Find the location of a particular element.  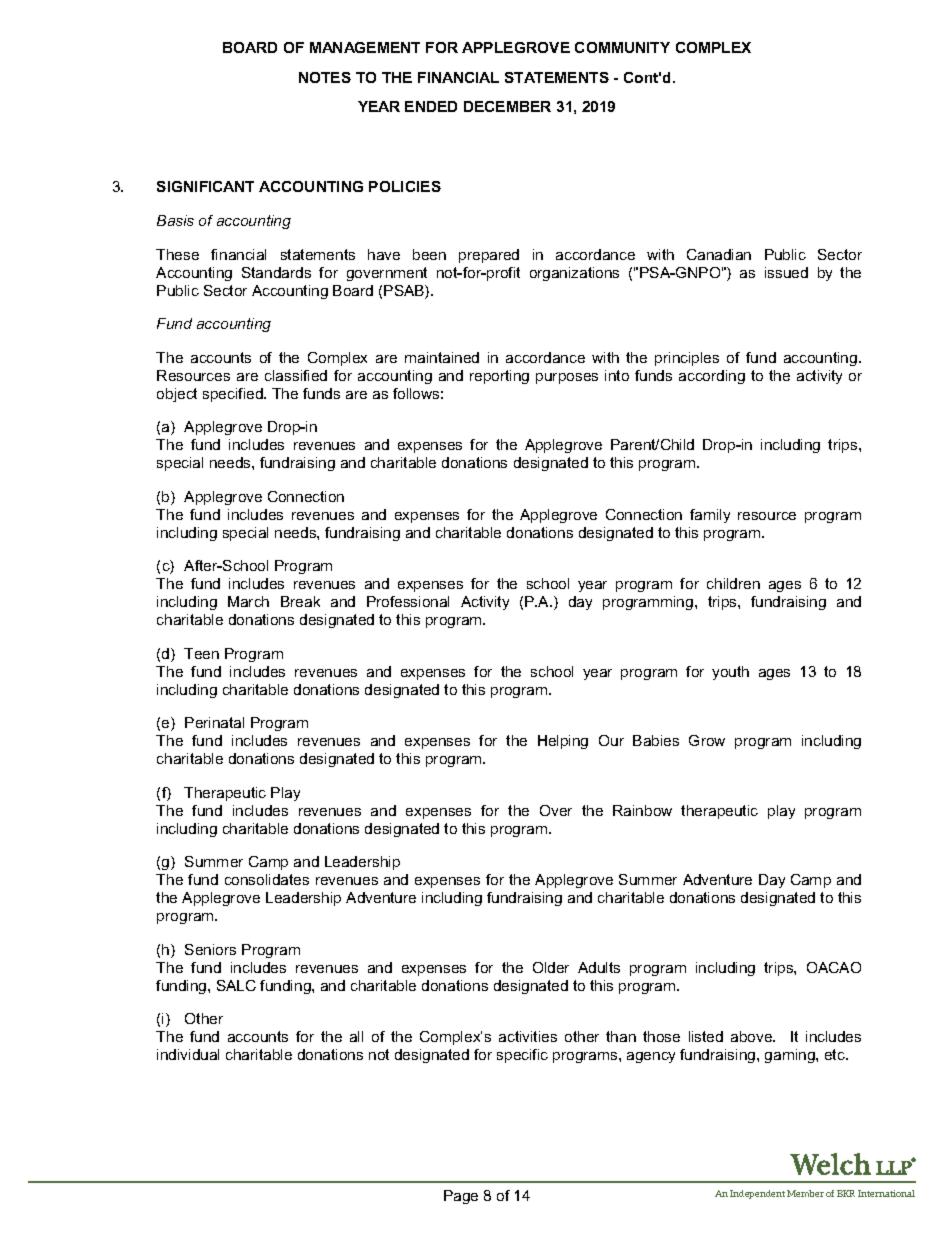

March is located at coordinates (248, 601).
